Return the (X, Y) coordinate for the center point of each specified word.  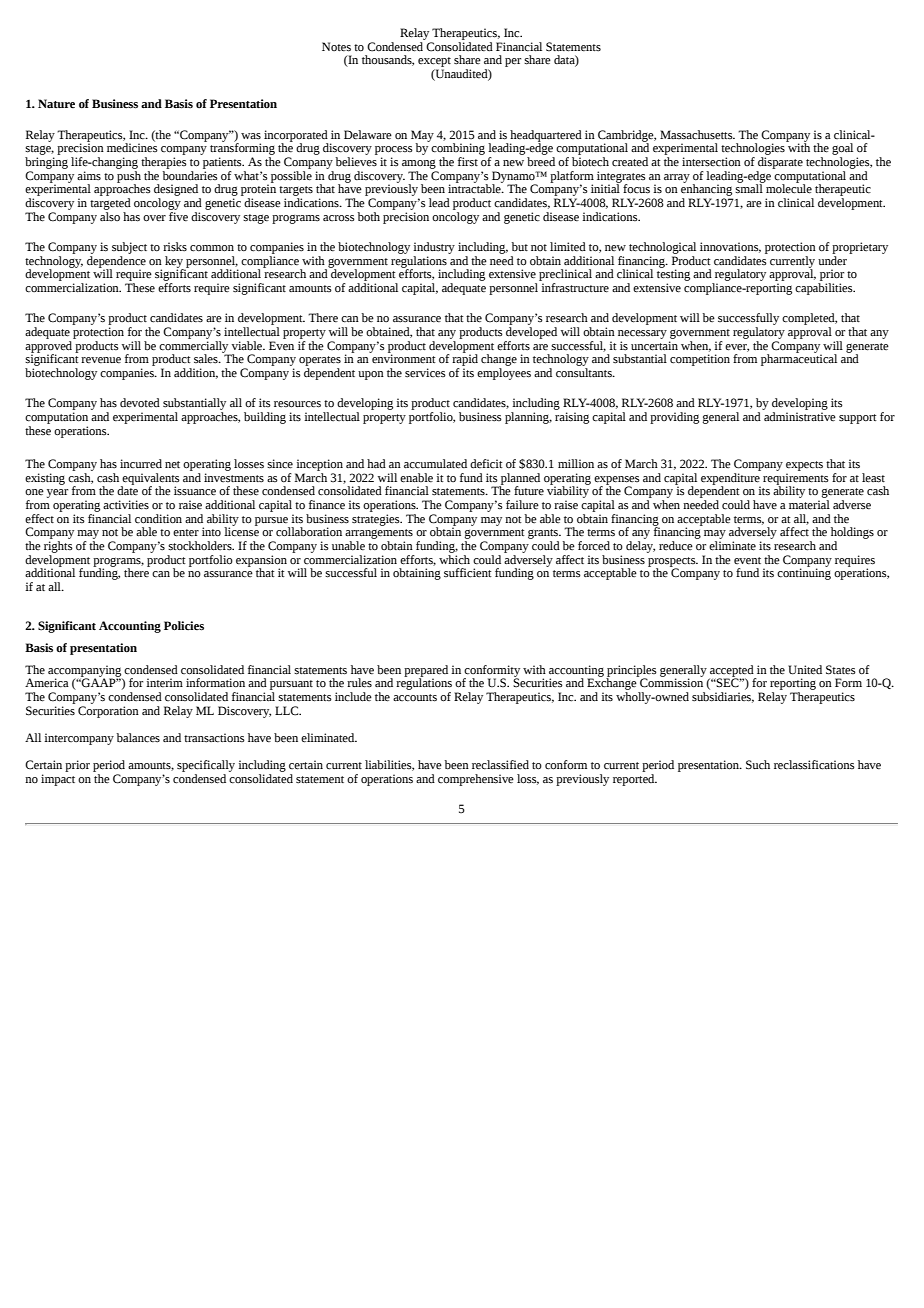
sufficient (468, 573)
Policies (184, 626)
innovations (730, 247)
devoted (140, 403)
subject (129, 248)
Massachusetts (697, 135)
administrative (800, 416)
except (434, 62)
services (425, 373)
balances (138, 738)
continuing (804, 573)
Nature (56, 103)
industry (434, 248)
